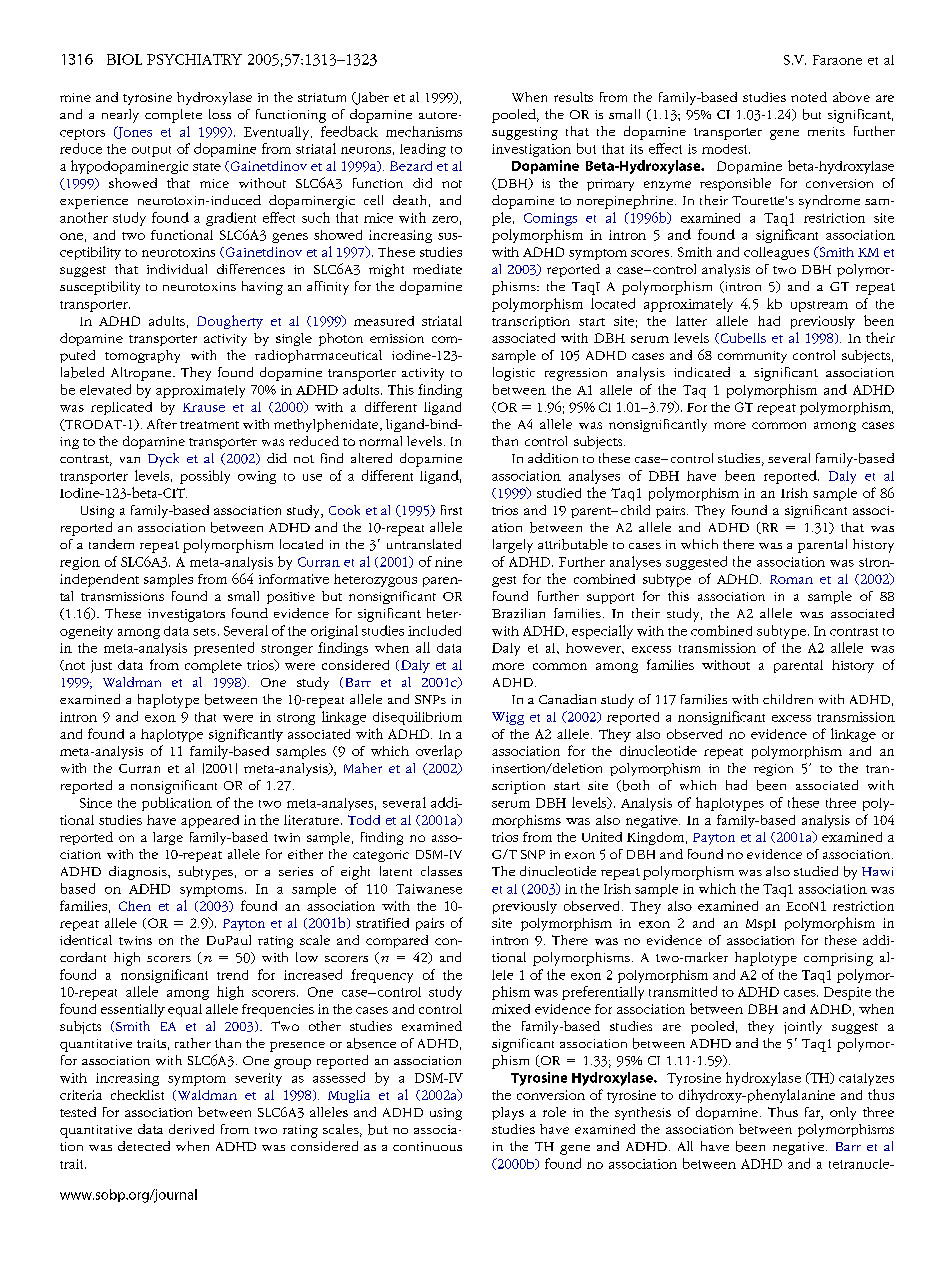 This page has height=1275, width=952. I want to click on overlap, so click(439, 752).
